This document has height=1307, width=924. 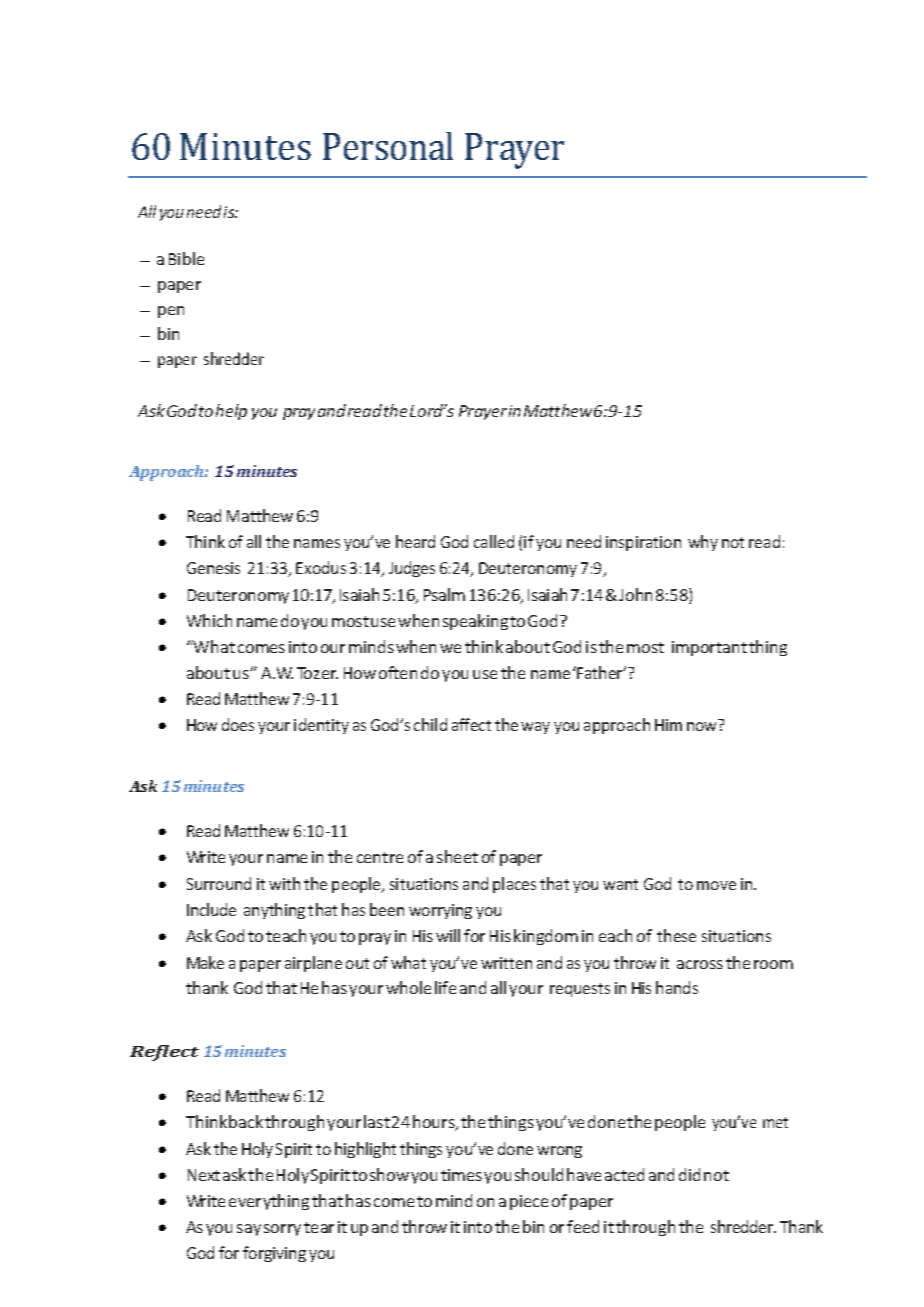 I want to click on hands, so click(x=677, y=987).
